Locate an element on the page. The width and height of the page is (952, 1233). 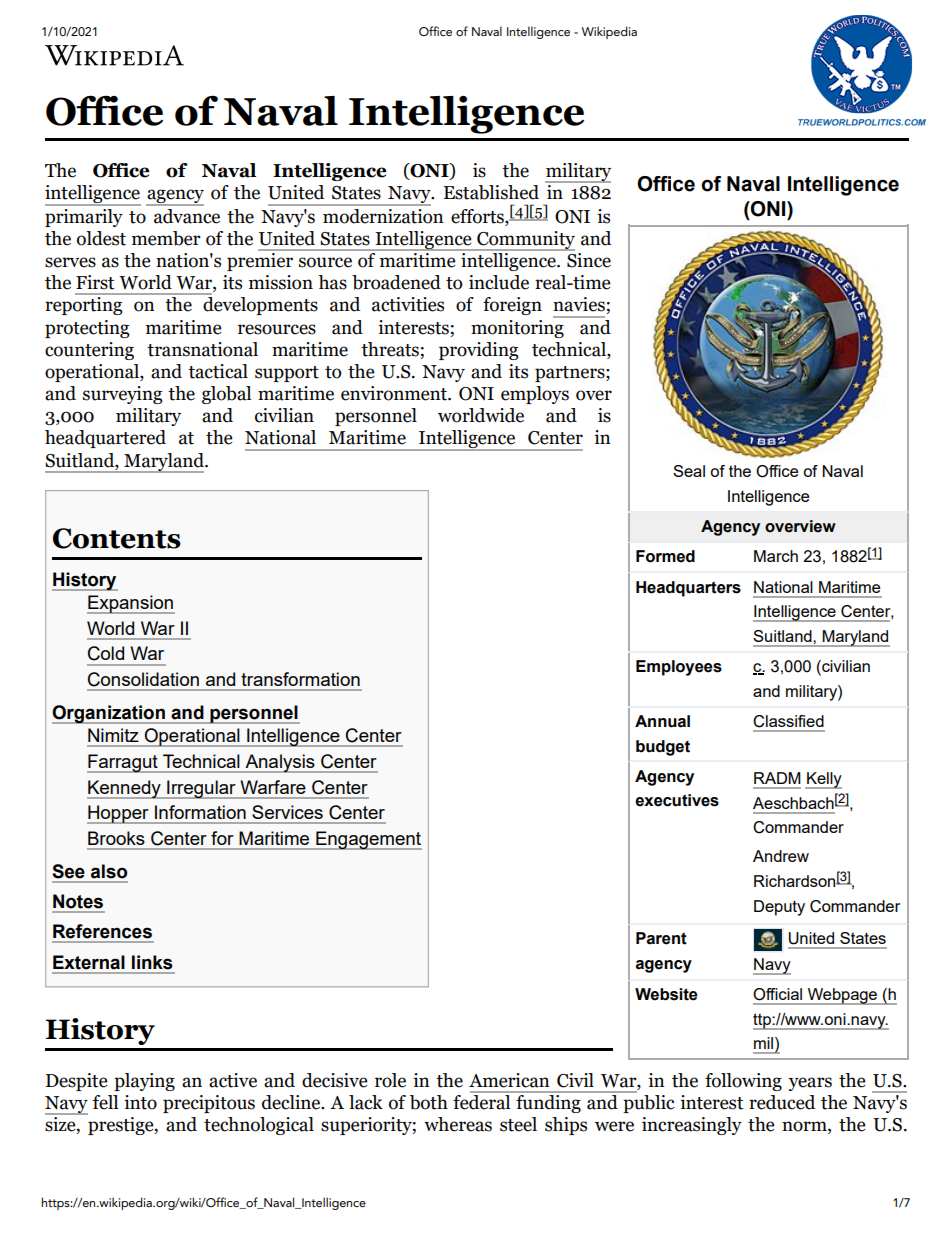
Seal is located at coordinates (689, 471).
